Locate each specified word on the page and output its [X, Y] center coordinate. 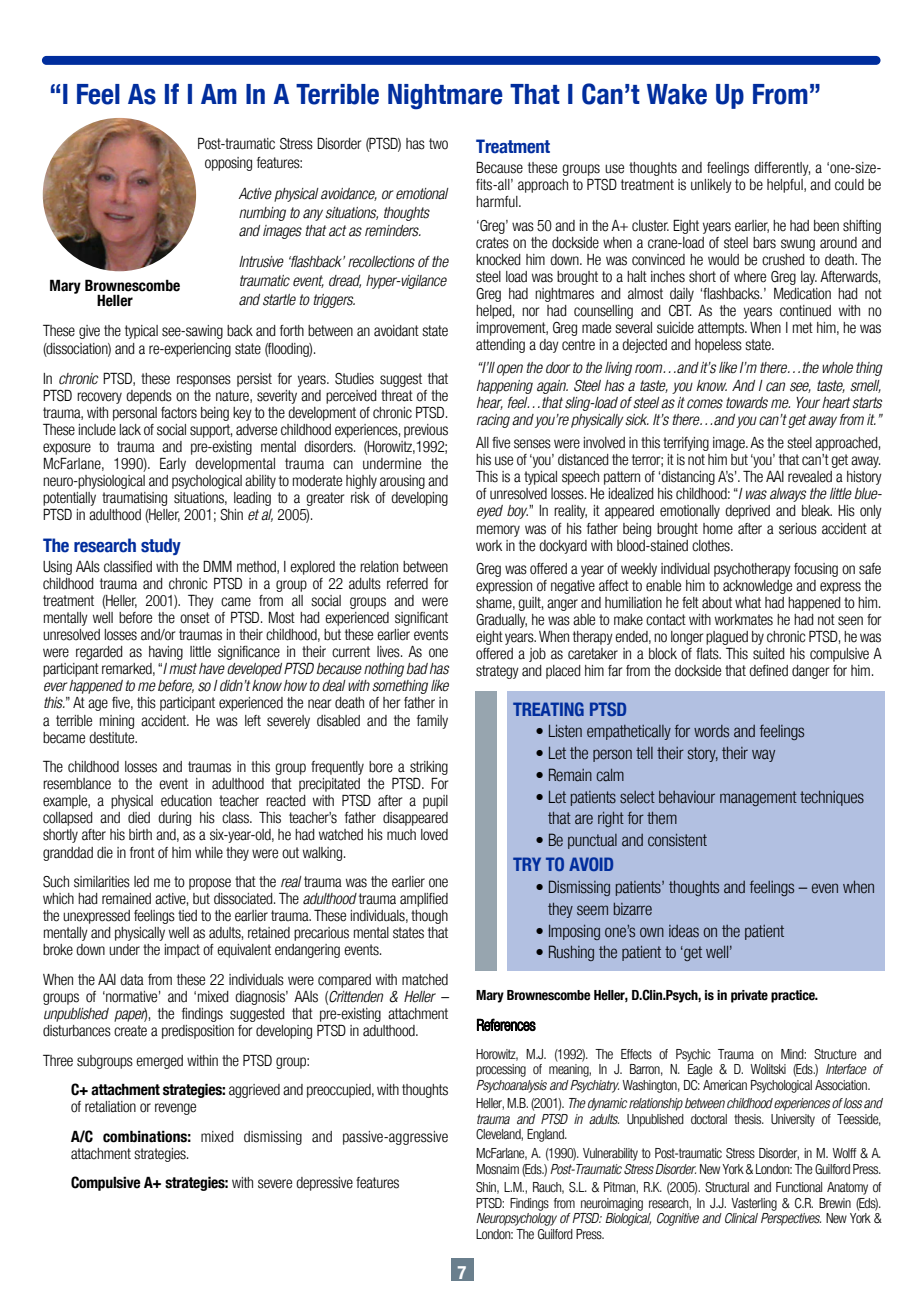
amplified [424, 900]
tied [187, 916]
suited [769, 654]
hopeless [718, 346]
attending [500, 346]
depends [149, 397]
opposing [228, 164]
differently [782, 169]
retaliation [110, 1107]
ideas [684, 931]
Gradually [501, 621]
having [166, 653]
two [438, 144]
